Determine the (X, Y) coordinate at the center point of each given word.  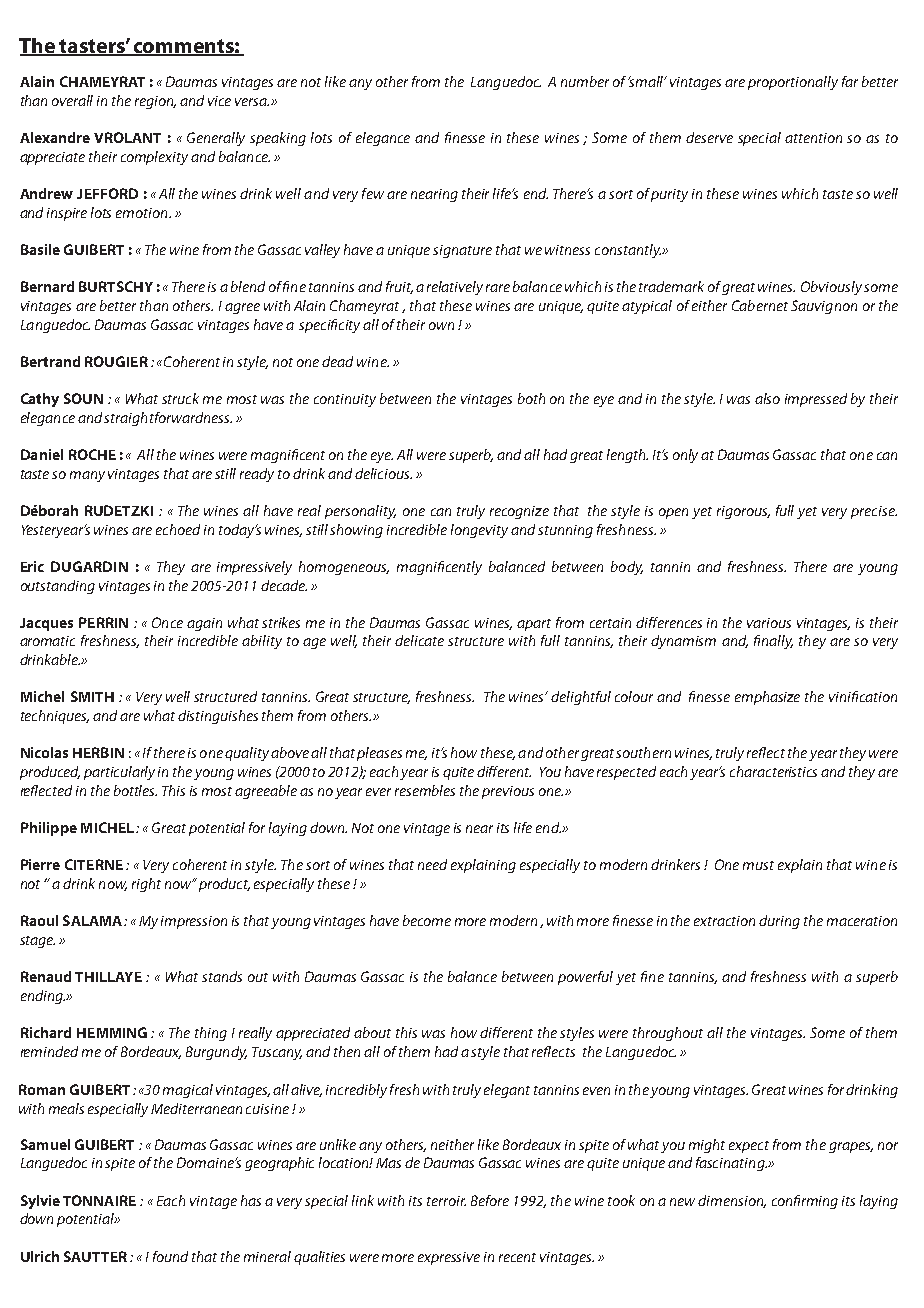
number (585, 81)
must (758, 865)
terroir (446, 1201)
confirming (805, 1202)
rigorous (743, 512)
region (155, 102)
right (146, 885)
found (170, 1256)
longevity (479, 531)
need (432, 864)
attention (813, 138)
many (87, 476)
